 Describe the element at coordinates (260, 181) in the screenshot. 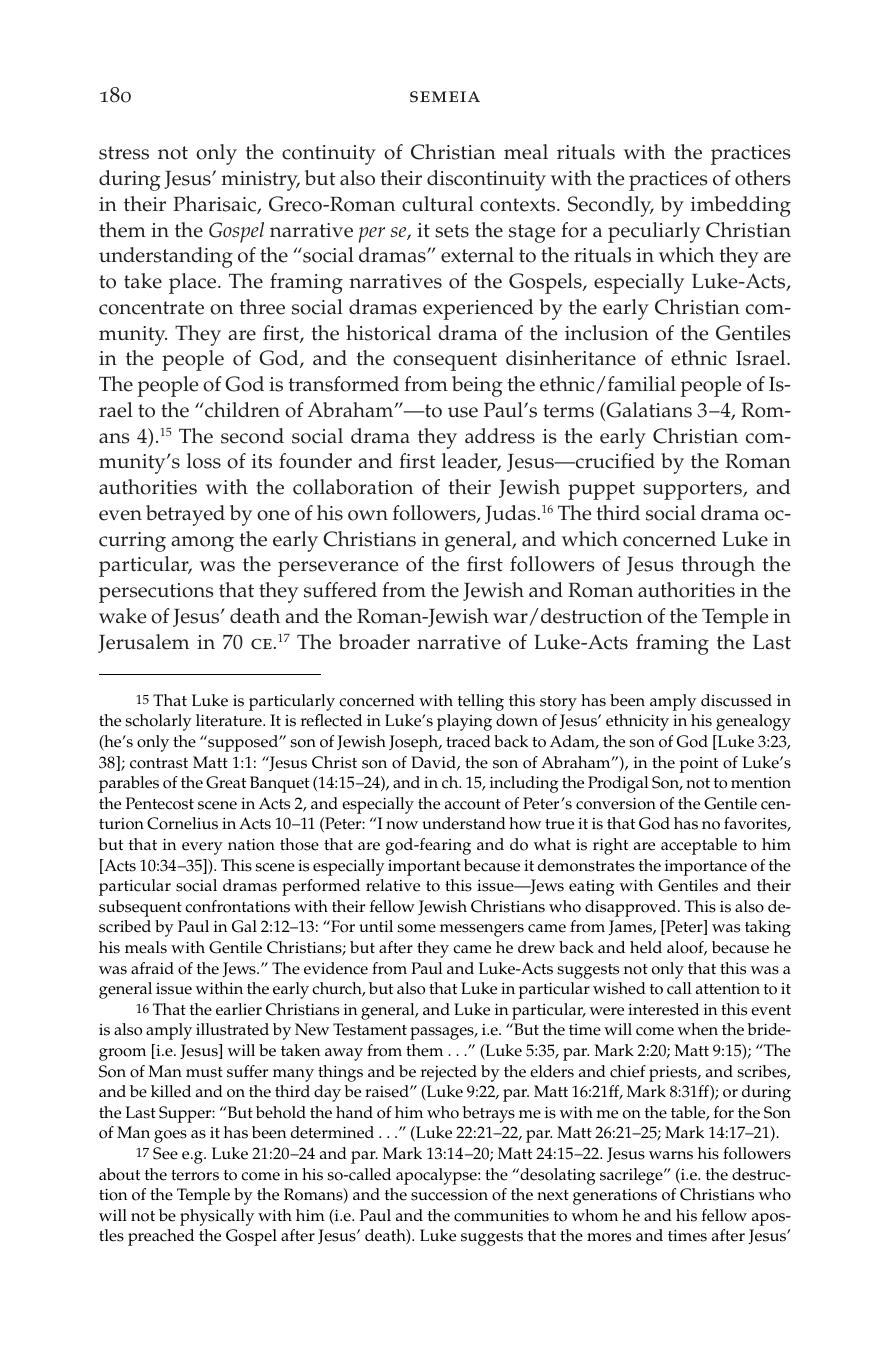

I see `ministry` at that location.
